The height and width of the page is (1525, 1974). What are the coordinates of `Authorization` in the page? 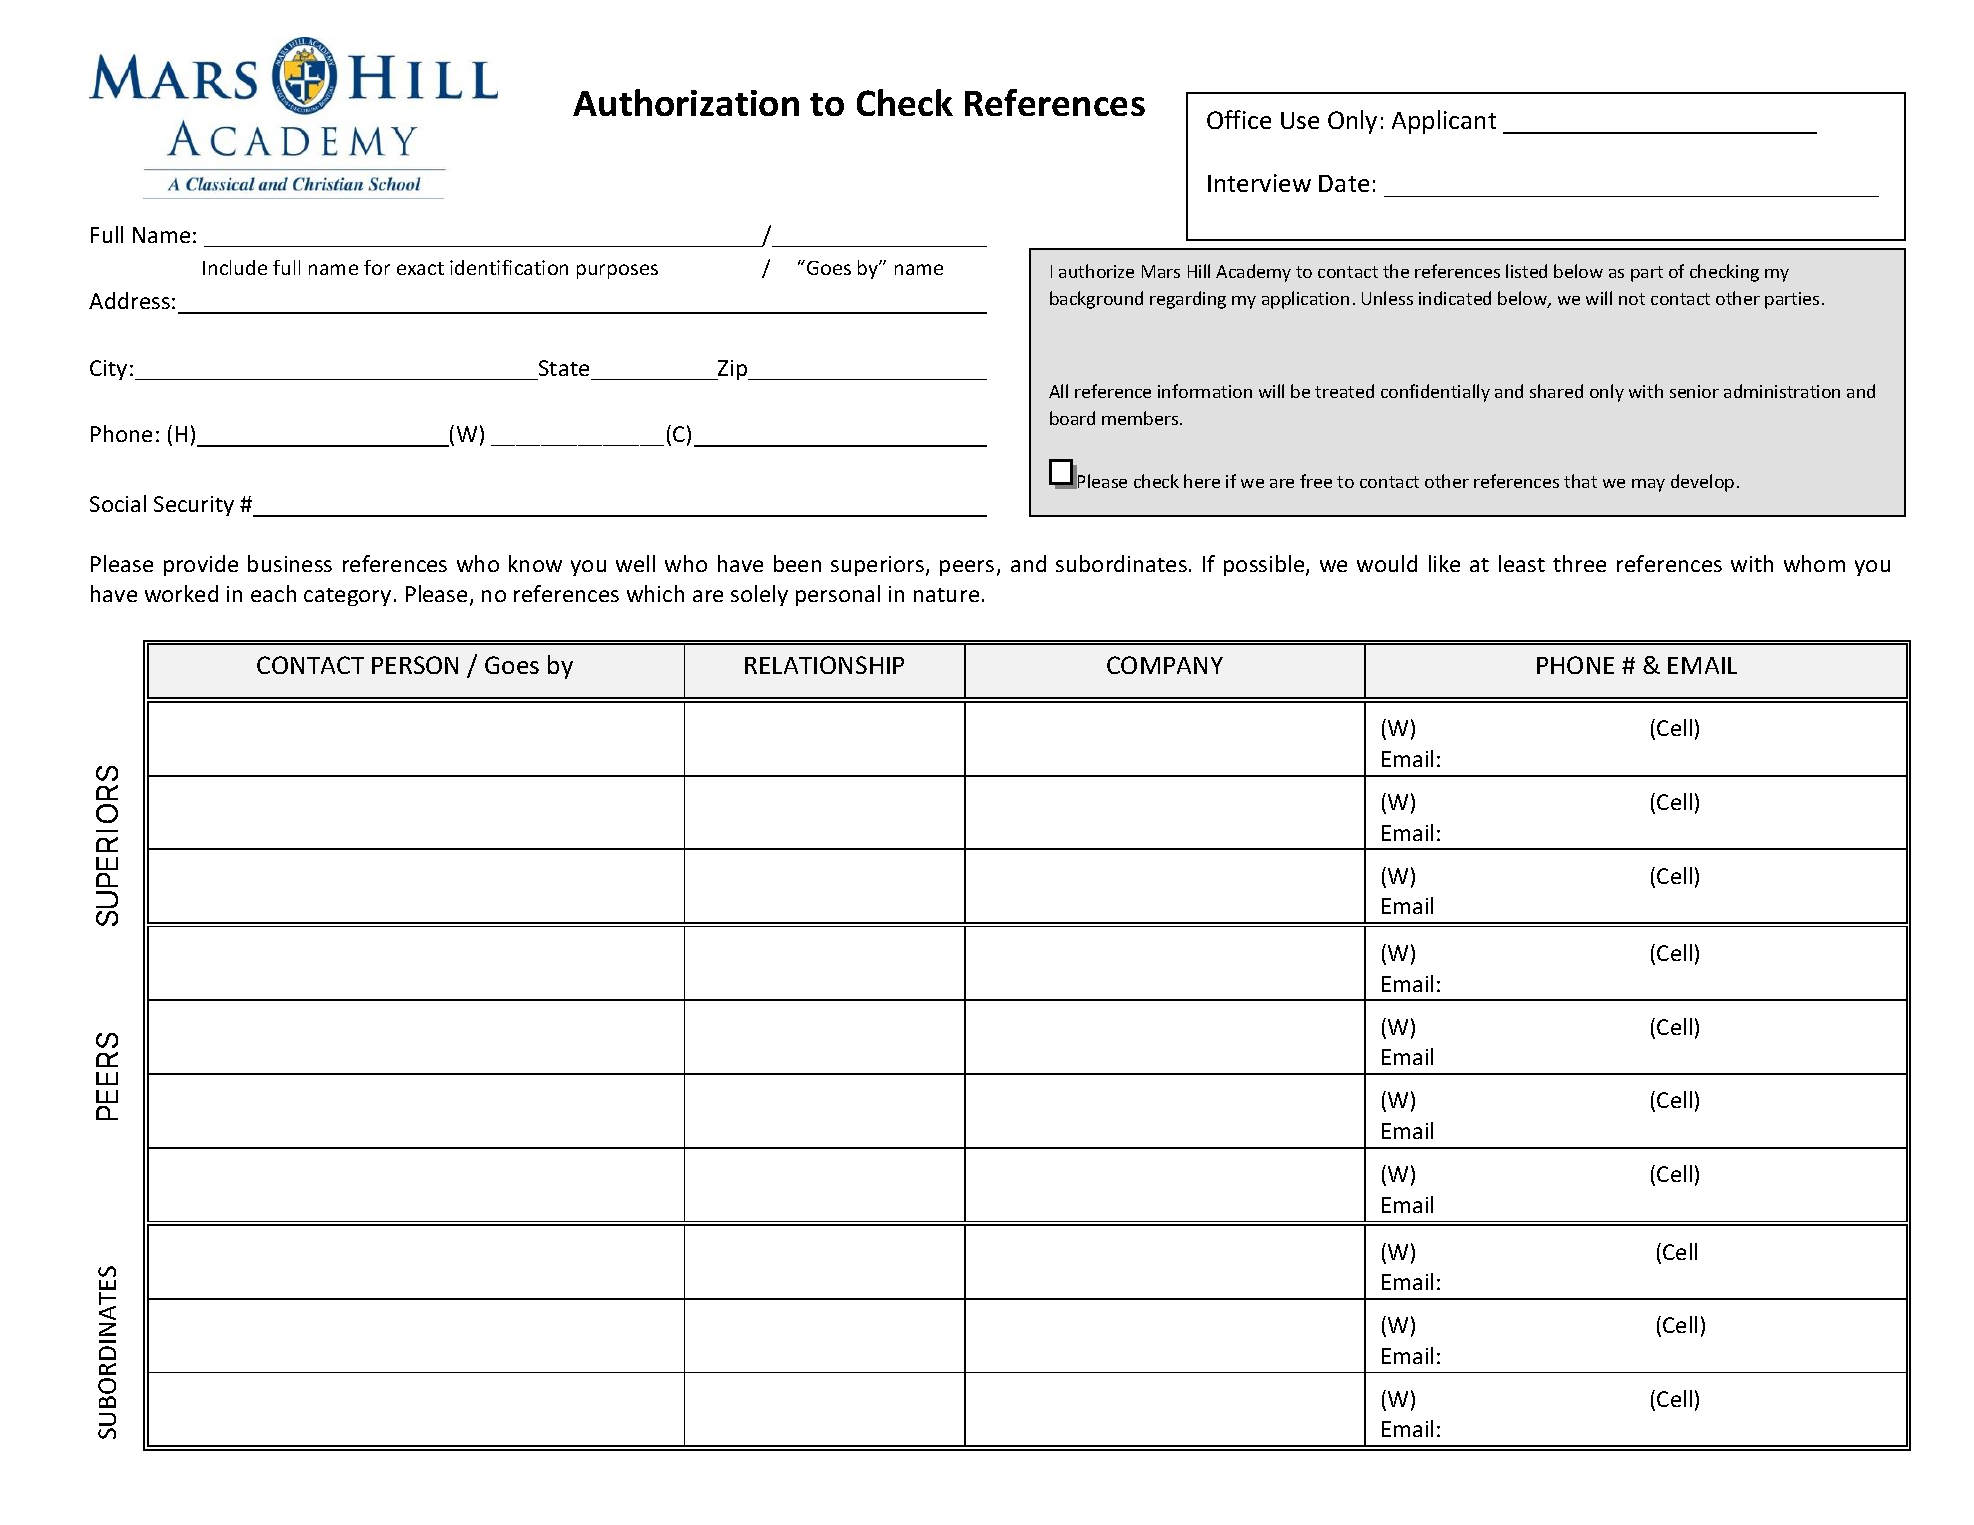 It's located at (686, 102).
